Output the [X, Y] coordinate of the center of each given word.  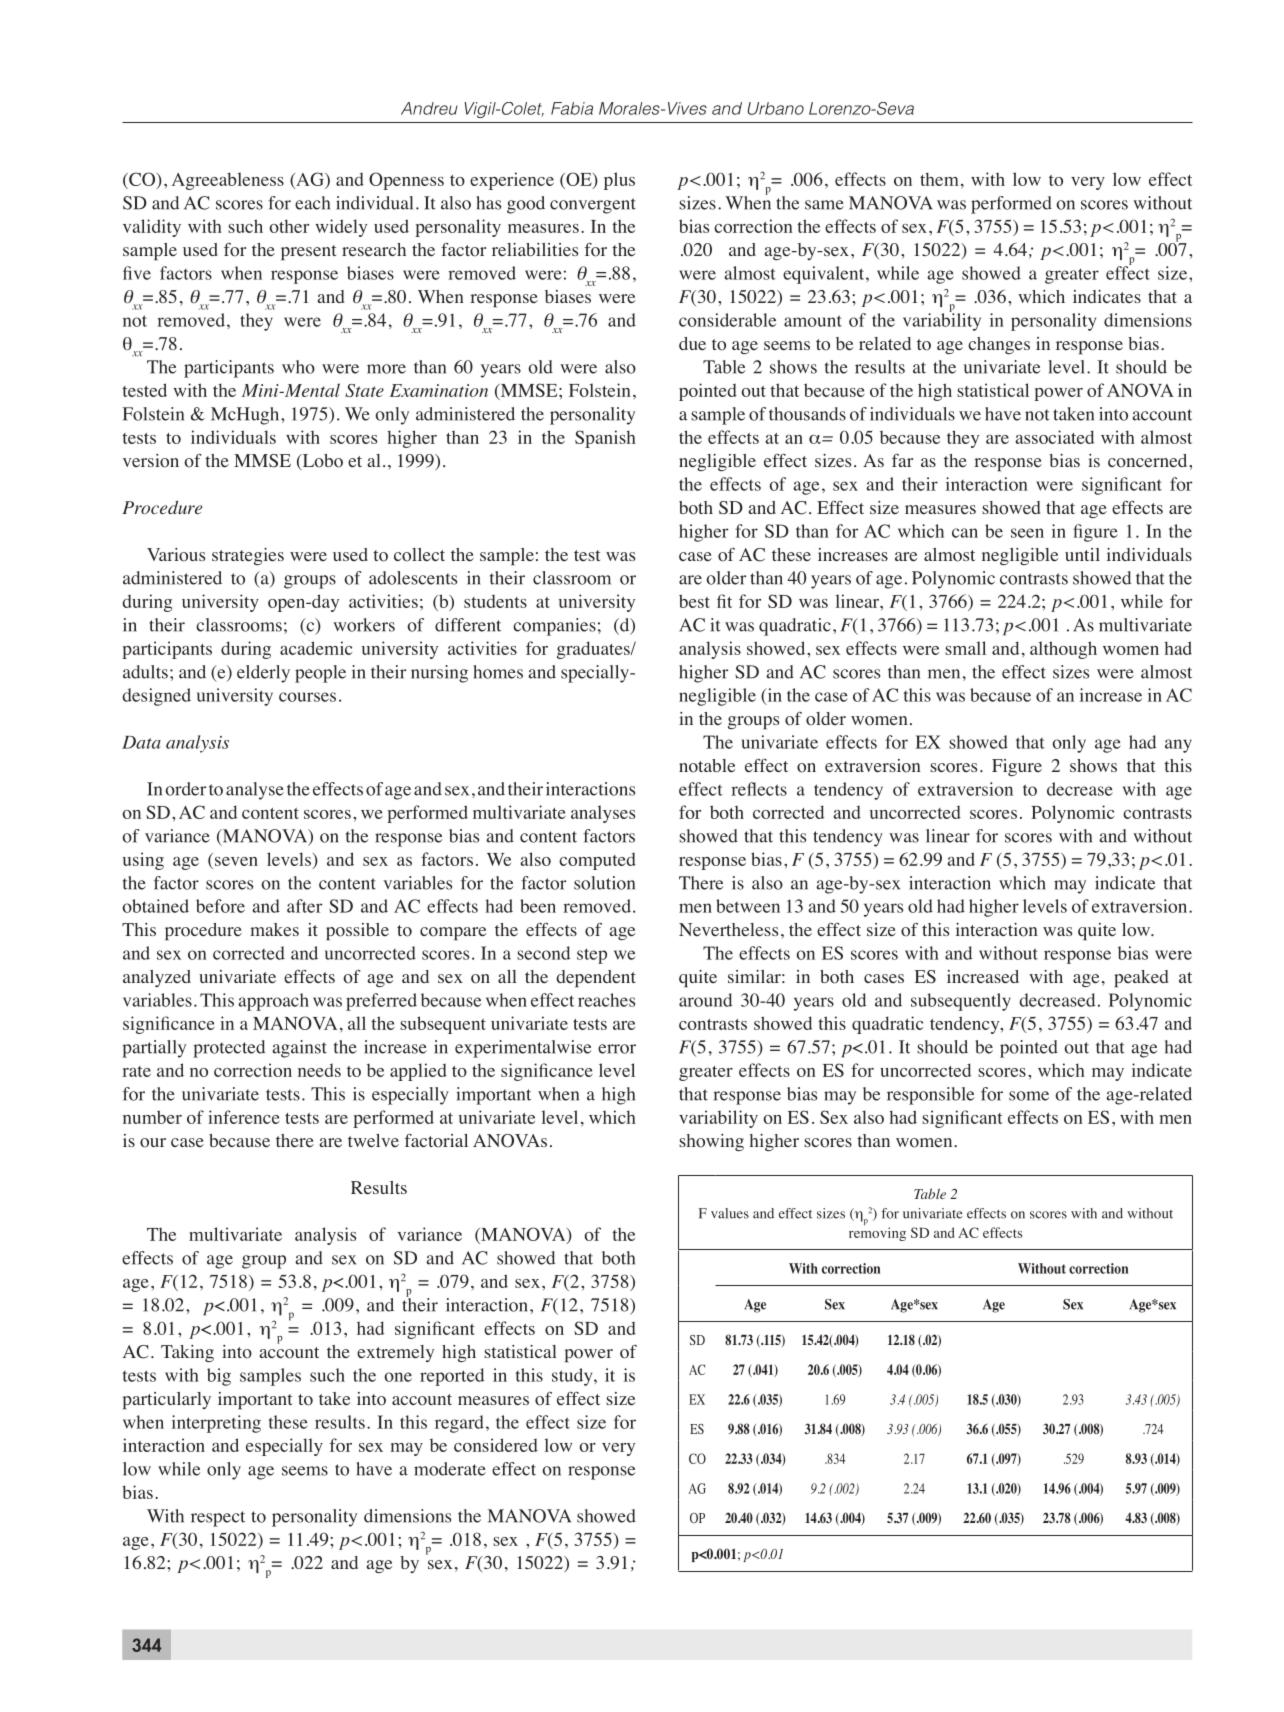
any [1178, 746]
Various [176, 555]
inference [244, 1117]
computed [597, 861]
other [289, 226]
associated [1054, 437]
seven [236, 861]
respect [218, 1519]
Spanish [605, 439]
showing [711, 1142]
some [1029, 1096]
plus [619, 181]
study [573, 1377]
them [939, 179]
